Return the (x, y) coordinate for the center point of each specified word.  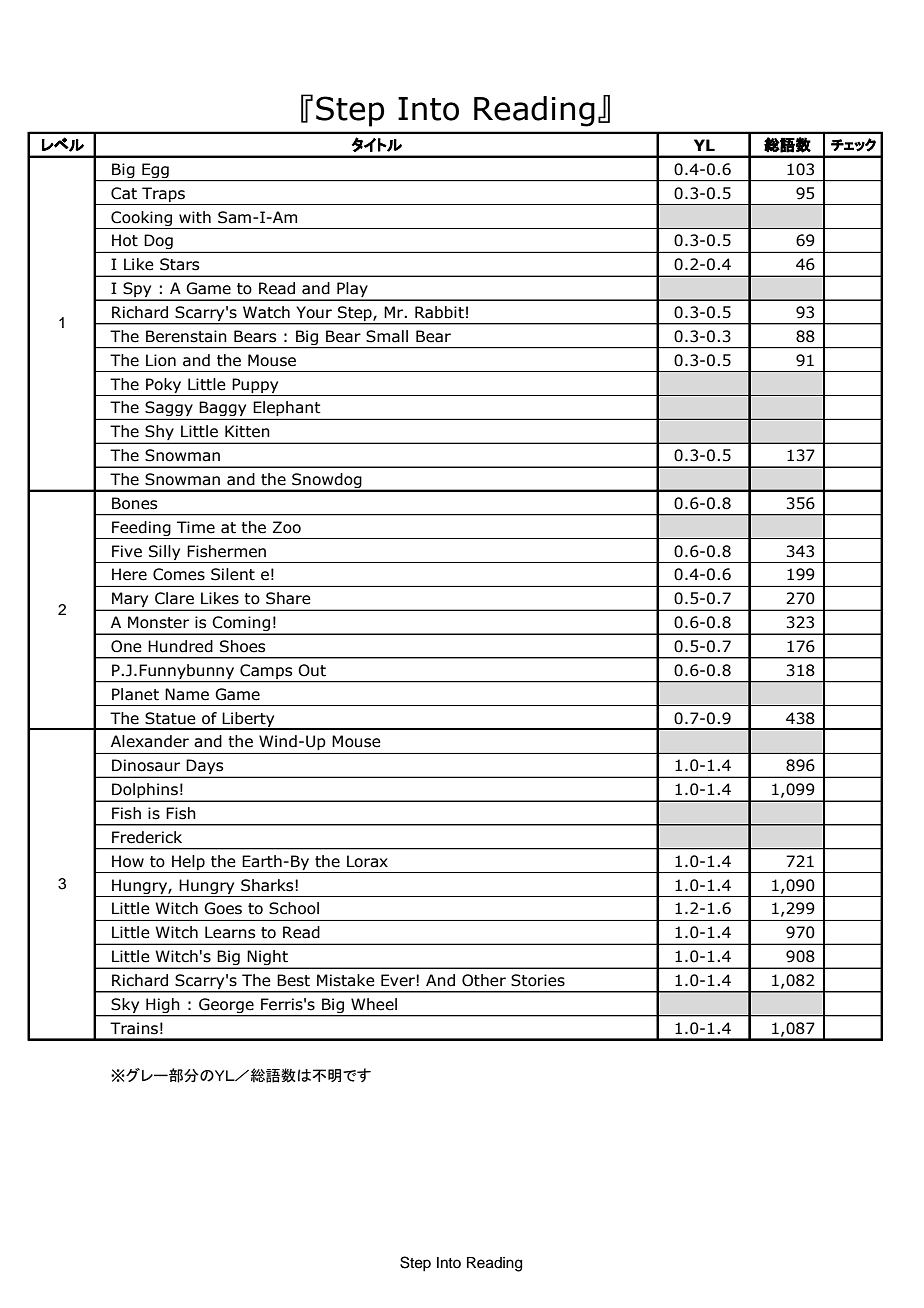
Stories (538, 980)
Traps (163, 194)
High (163, 1007)
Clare (174, 598)
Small (387, 336)
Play (352, 291)
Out (312, 670)
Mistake (346, 980)
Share (288, 598)
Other (484, 980)
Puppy (255, 385)
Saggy (169, 410)
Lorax (367, 861)
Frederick (147, 837)
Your (314, 312)
